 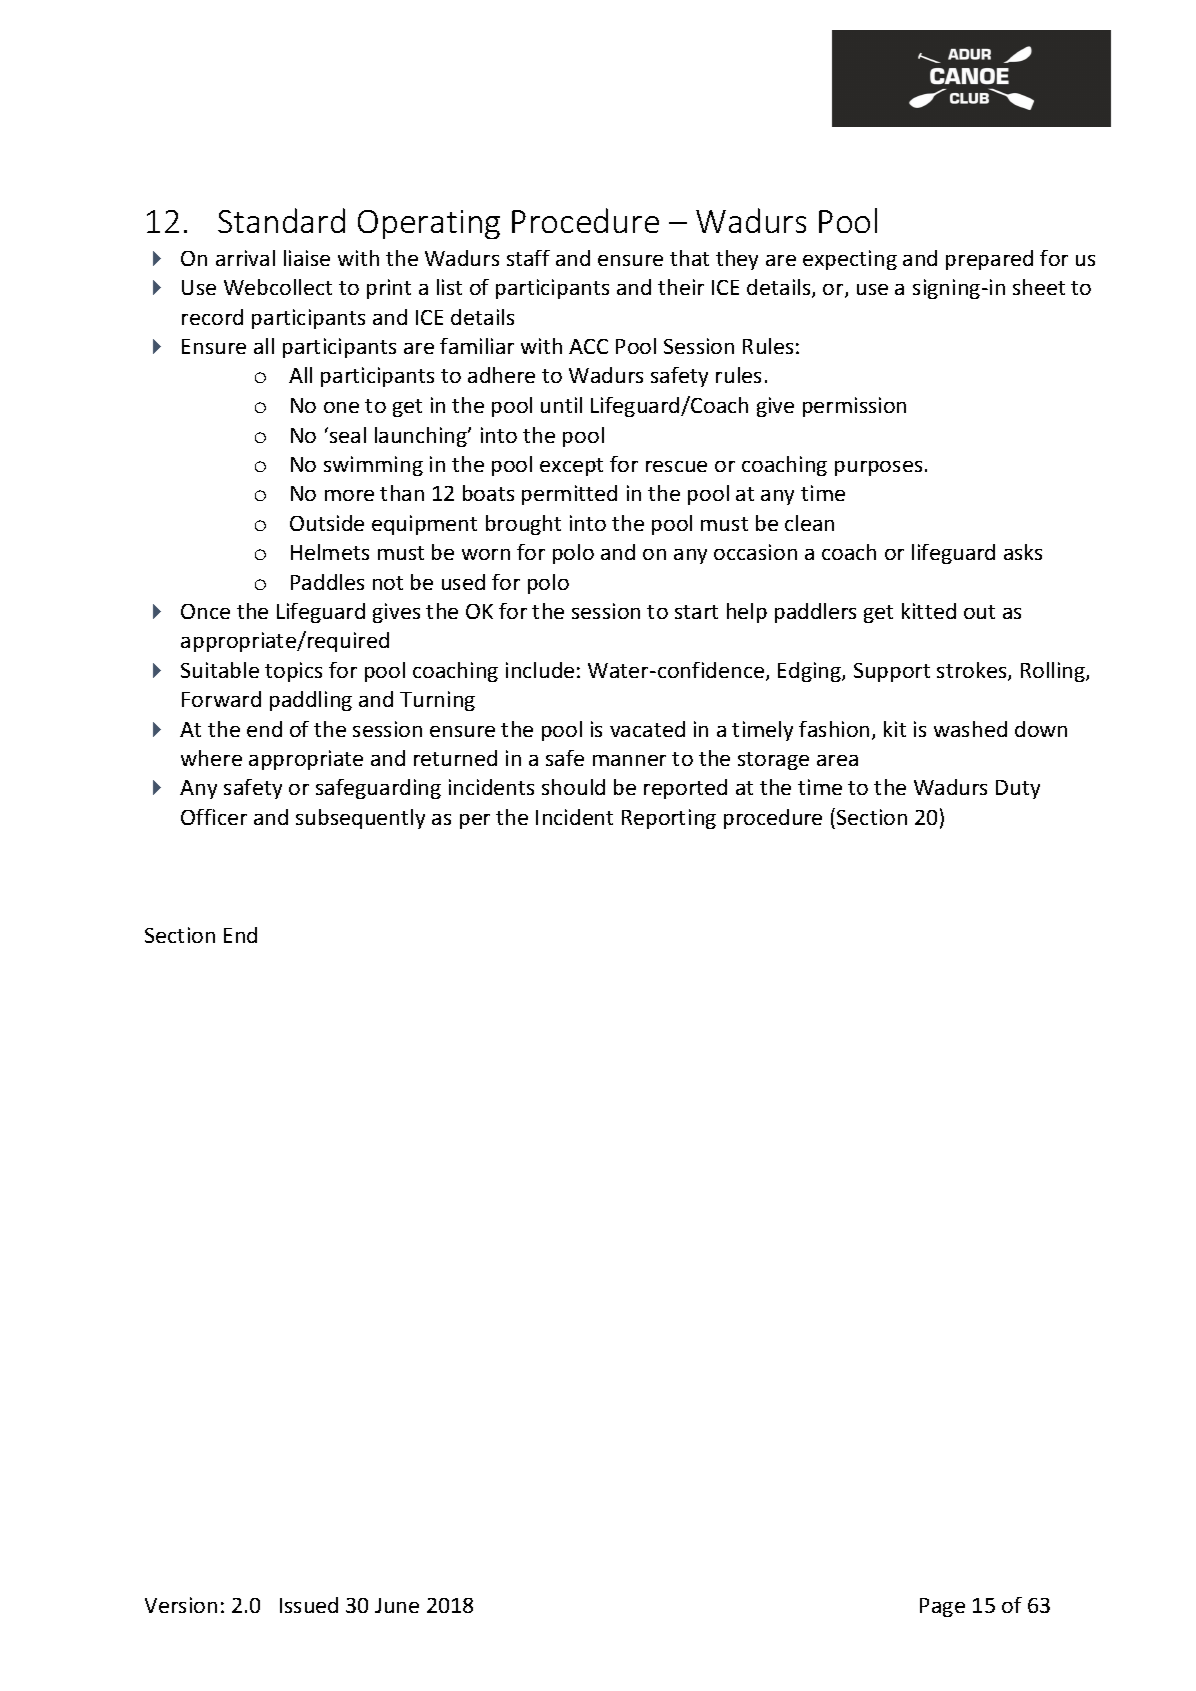 What do you see at coordinates (181, 1605) in the image?
I see `Version` at bounding box center [181, 1605].
